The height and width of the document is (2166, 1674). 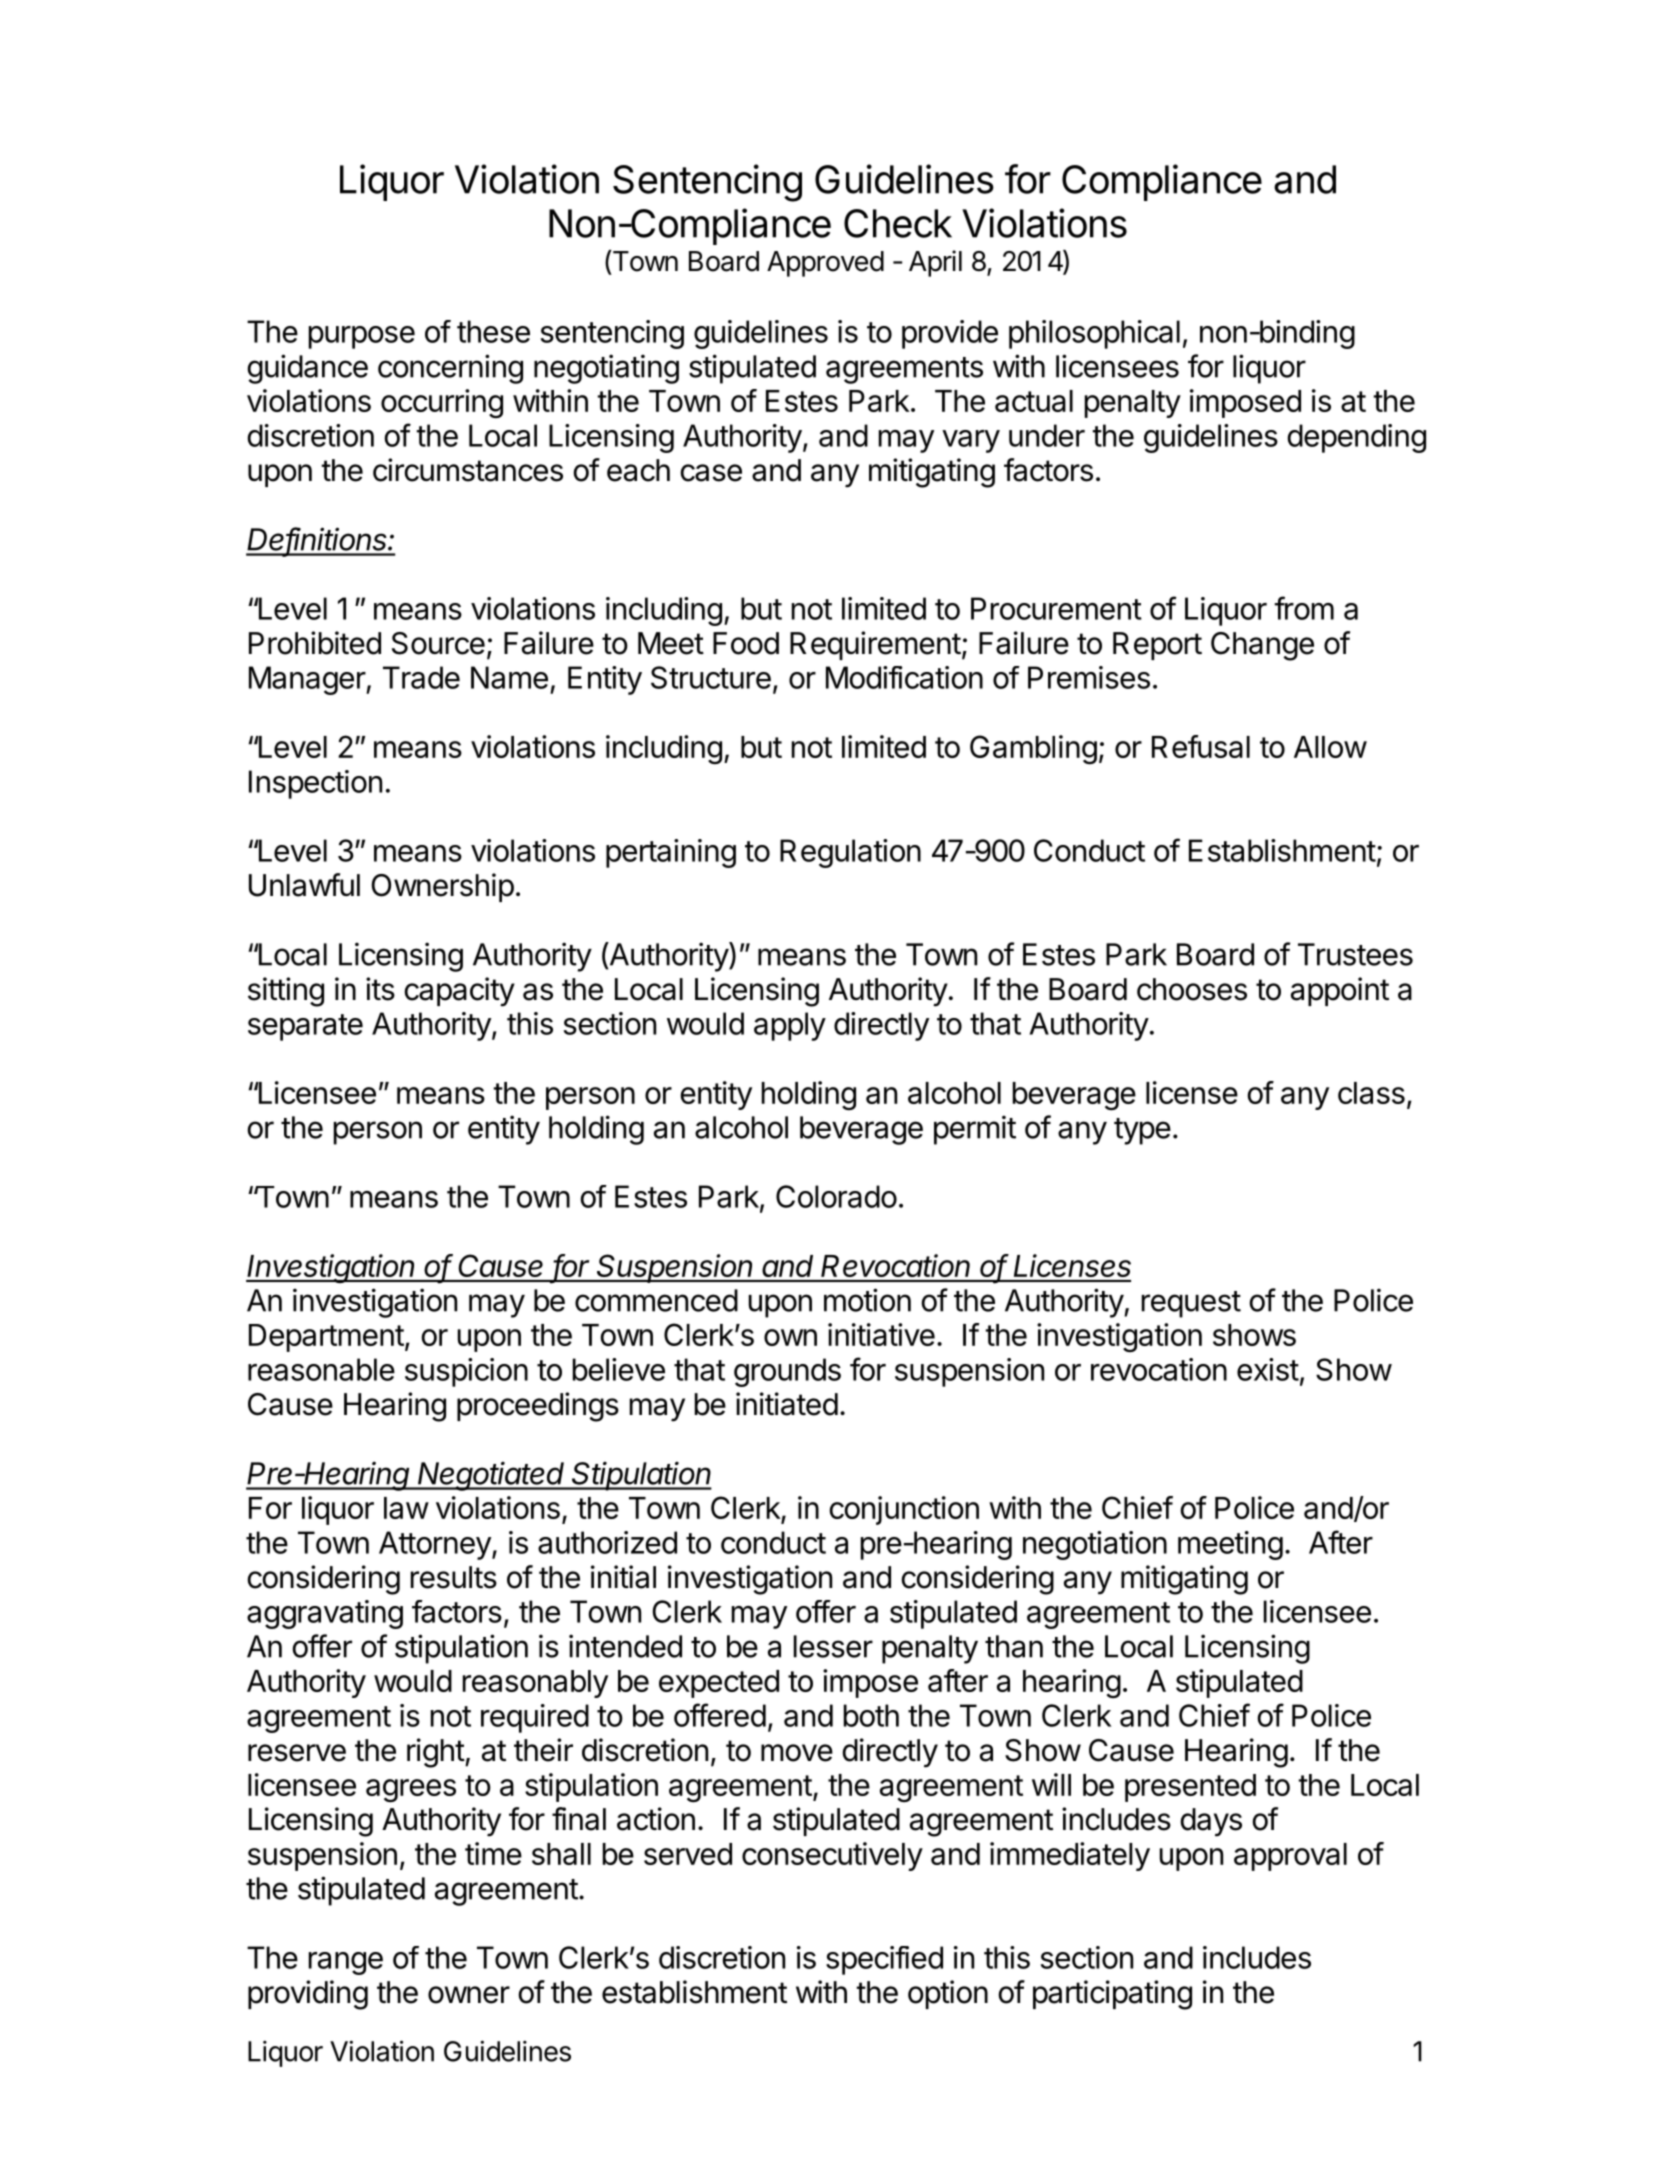 I want to click on Approved, so click(x=825, y=264).
